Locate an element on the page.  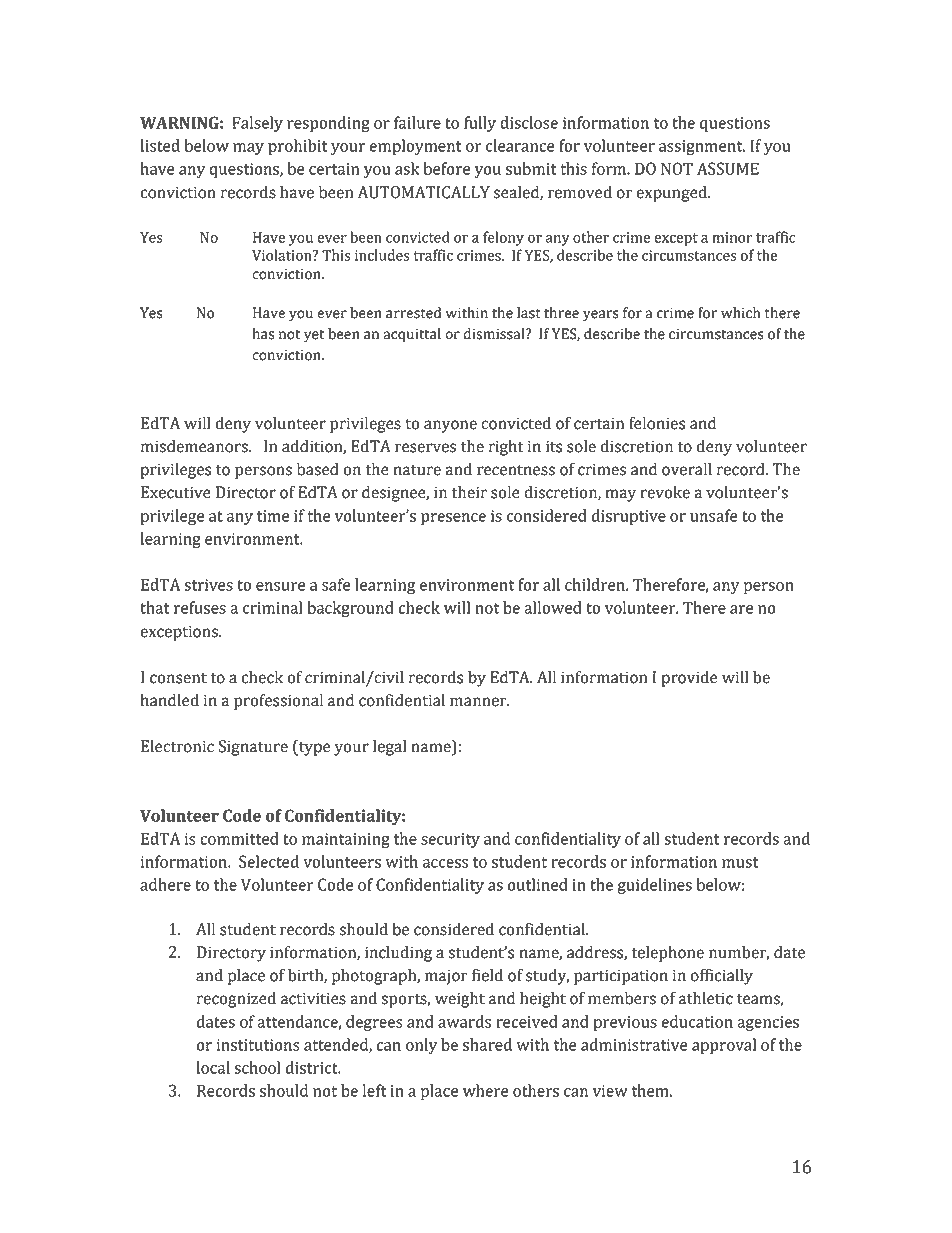
approval is located at coordinates (724, 1046).
